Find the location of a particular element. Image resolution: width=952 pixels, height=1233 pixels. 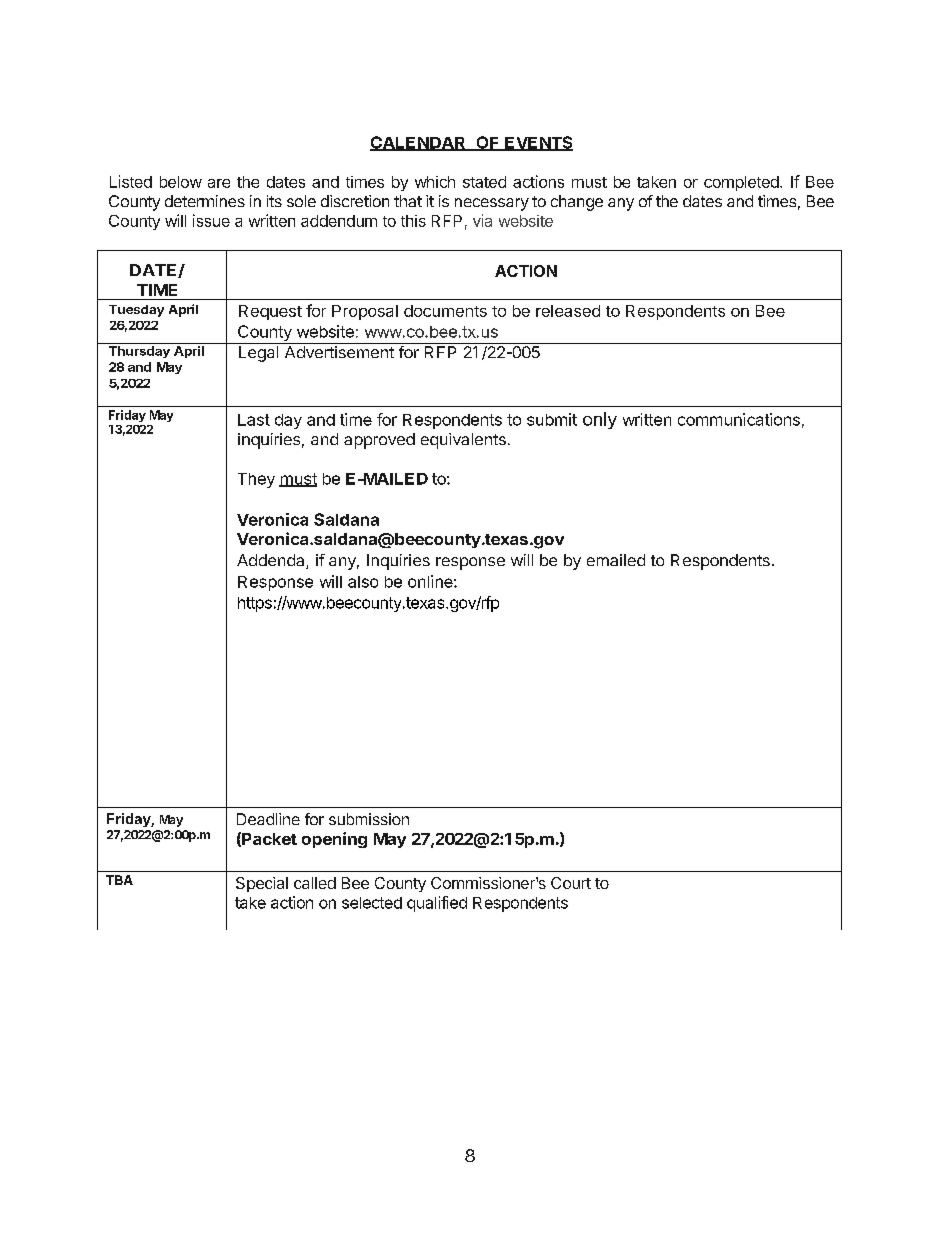

Special is located at coordinates (262, 884).
